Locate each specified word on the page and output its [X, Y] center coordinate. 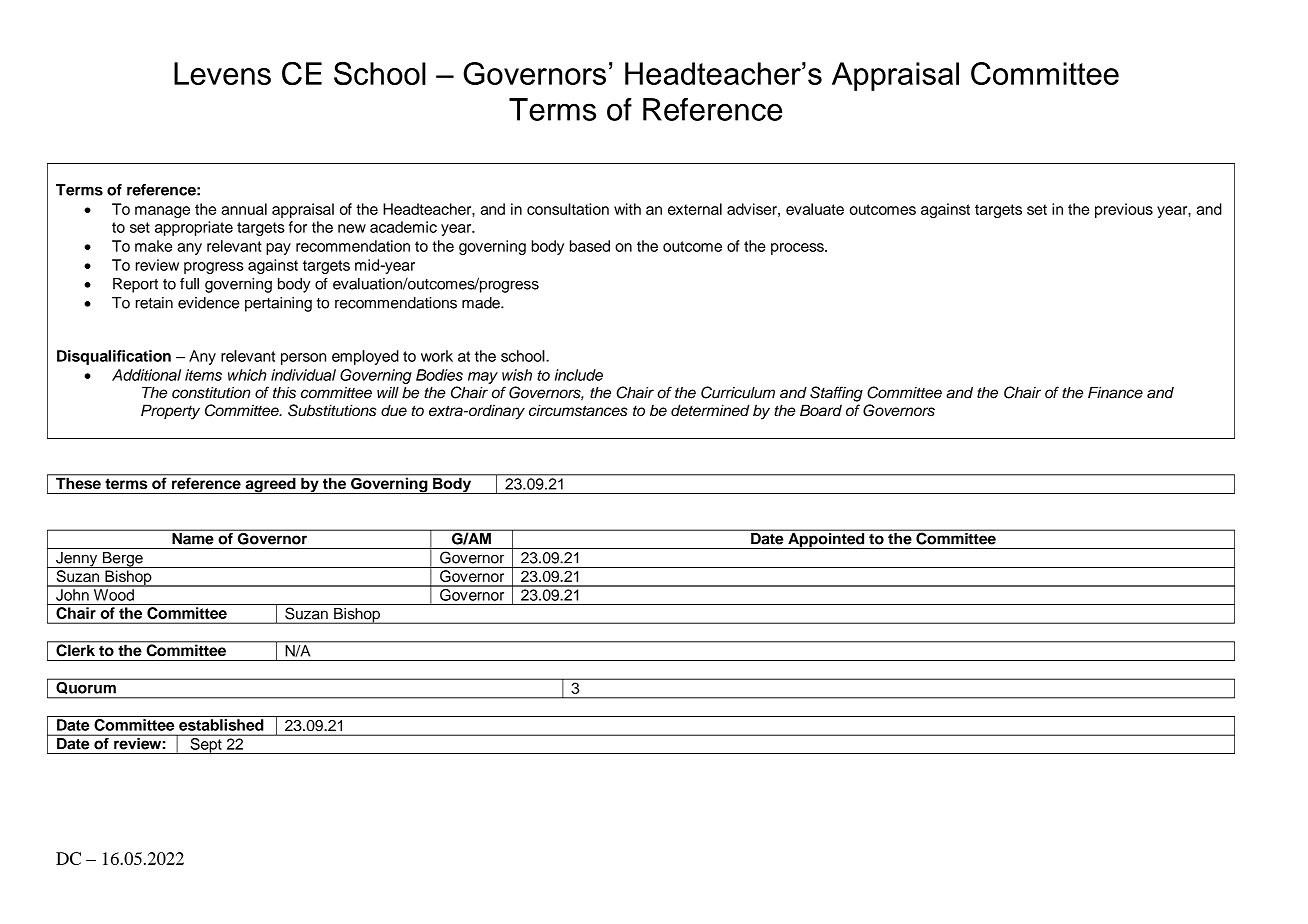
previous [1124, 210]
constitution [211, 393]
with [627, 209]
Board [821, 410]
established [221, 725]
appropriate [194, 228]
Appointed [826, 539]
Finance [1115, 393]
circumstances [578, 410]
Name [193, 537]
